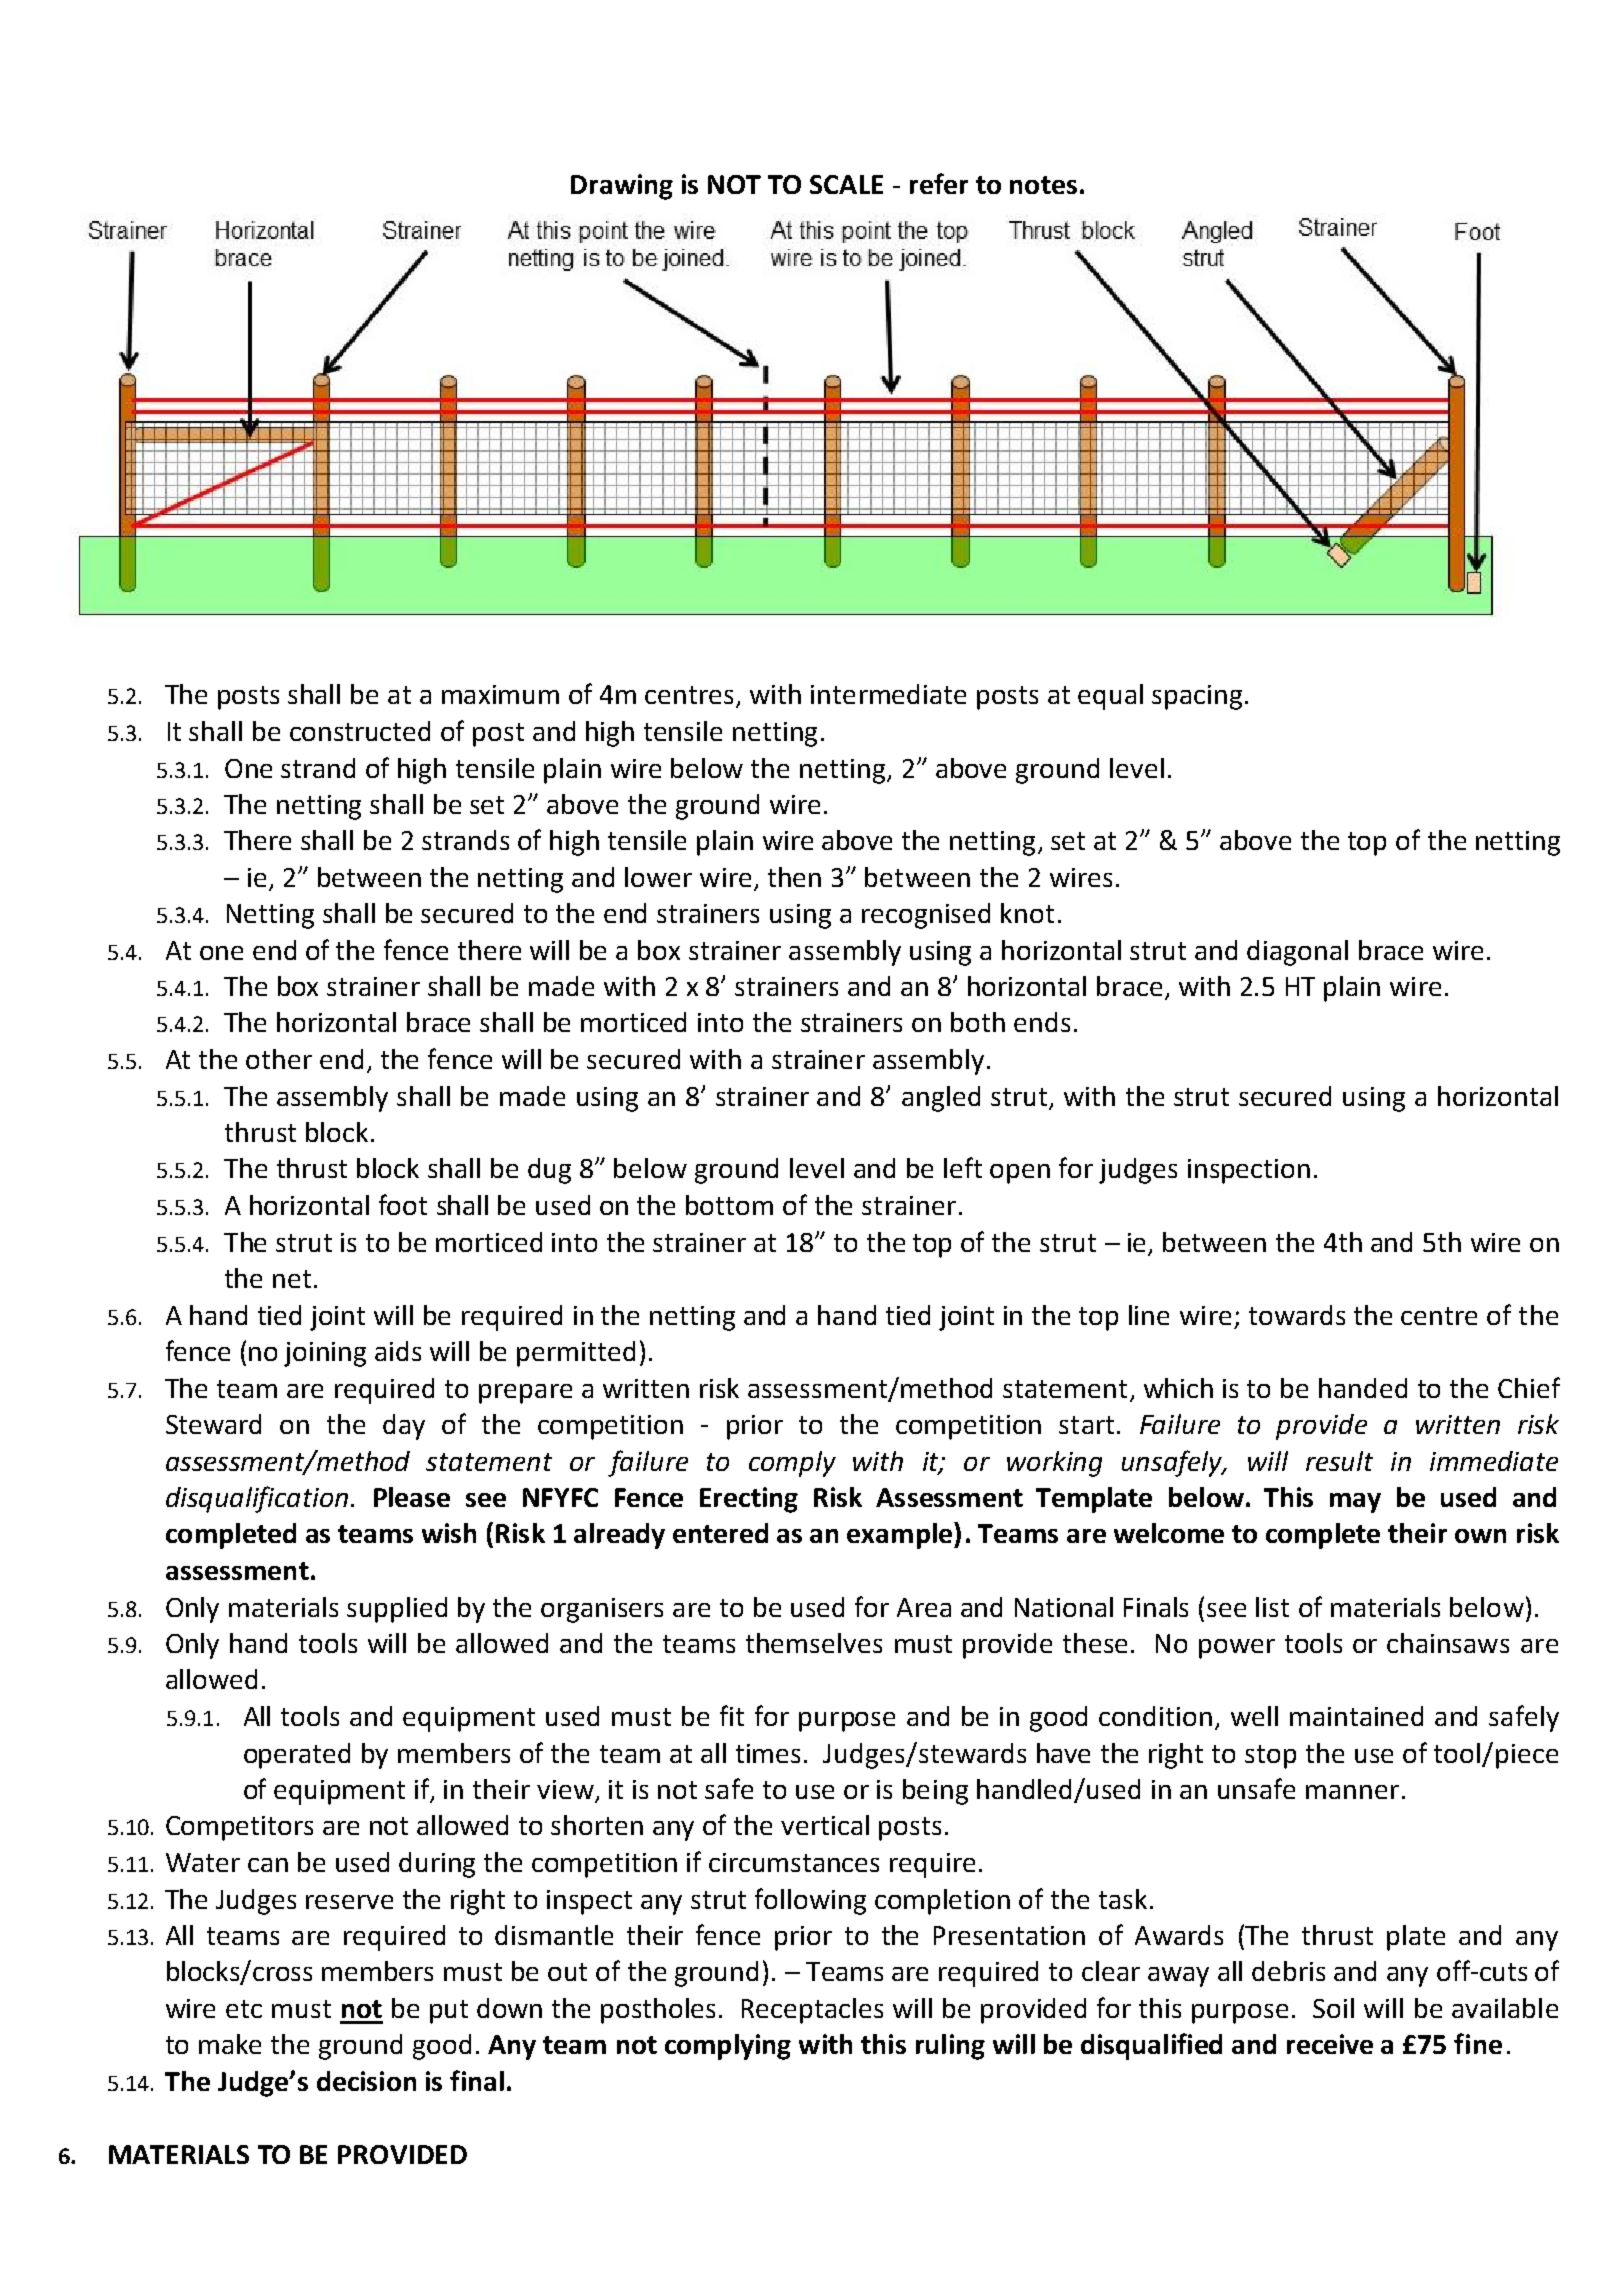 Image resolution: width=1617 pixels, height=2287 pixels. What do you see at coordinates (1333, 2008) in the image?
I see `Soil` at bounding box center [1333, 2008].
